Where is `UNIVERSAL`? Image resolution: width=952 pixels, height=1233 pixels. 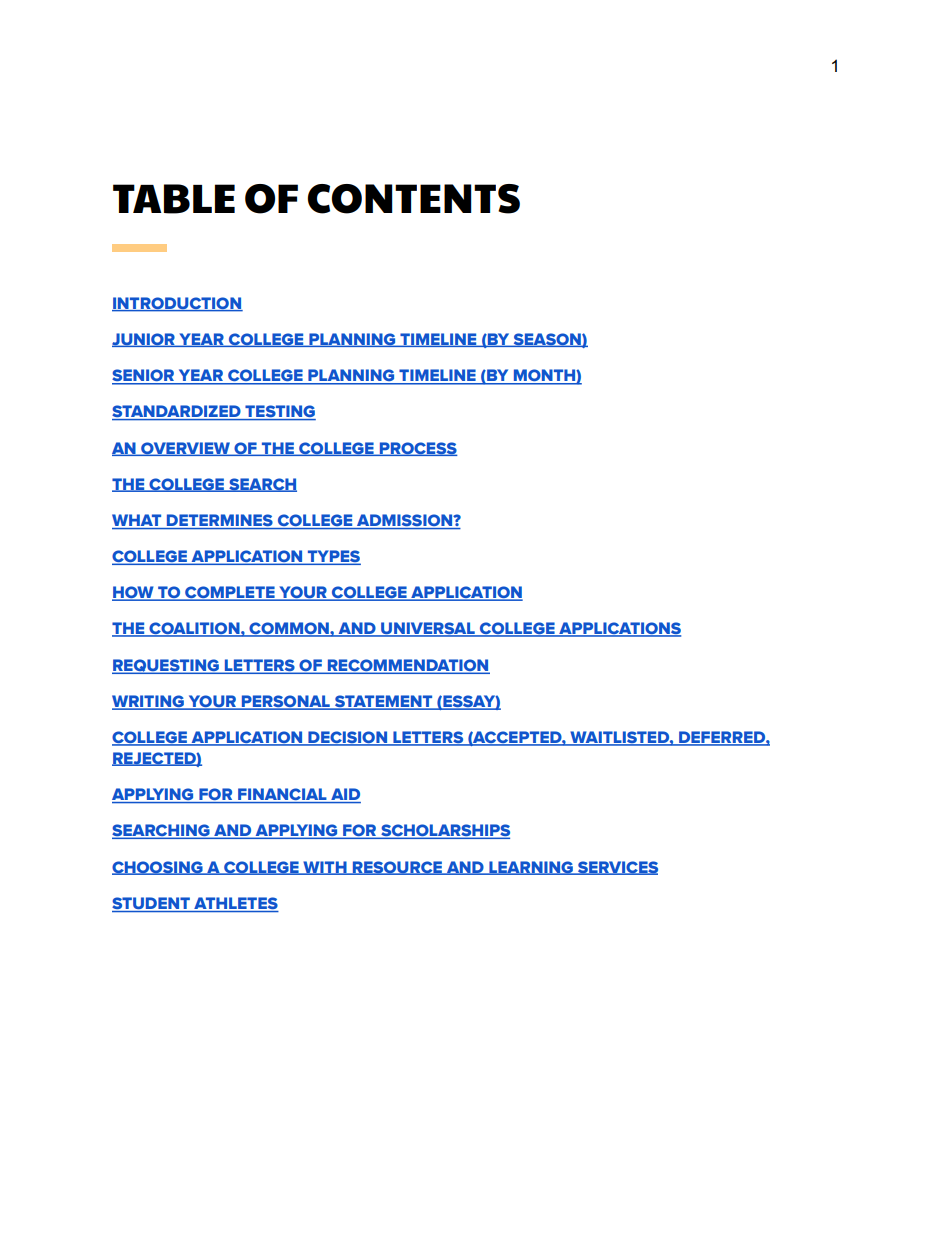 UNIVERSAL is located at coordinates (428, 629).
